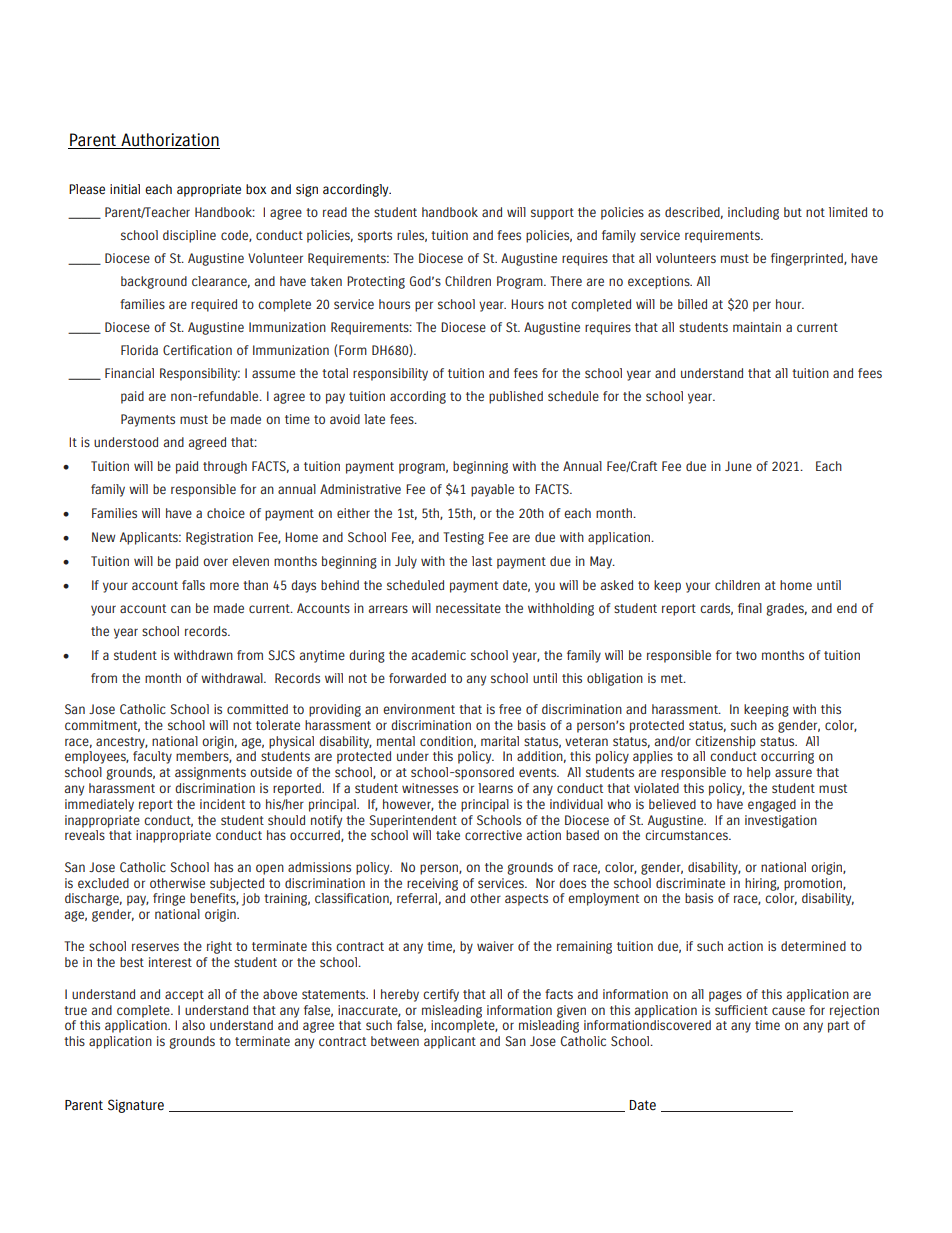  What do you see at coordinates (441, 995) in the screenshot?
I see `certify` at bounding box center [441, 995].
